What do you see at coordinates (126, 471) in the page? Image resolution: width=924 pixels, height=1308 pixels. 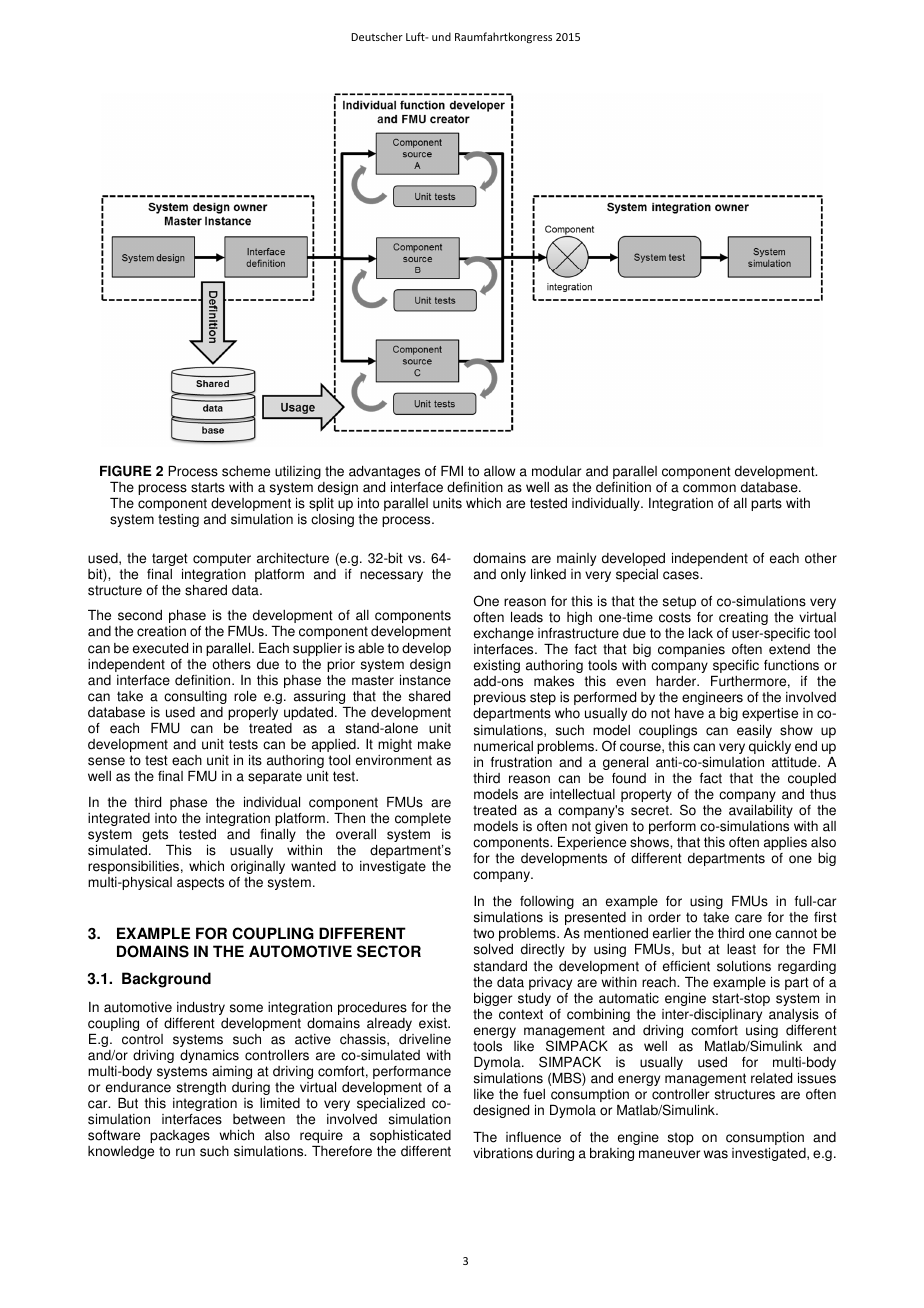 I see `FIGURE` at bounding box center [126, 471].
